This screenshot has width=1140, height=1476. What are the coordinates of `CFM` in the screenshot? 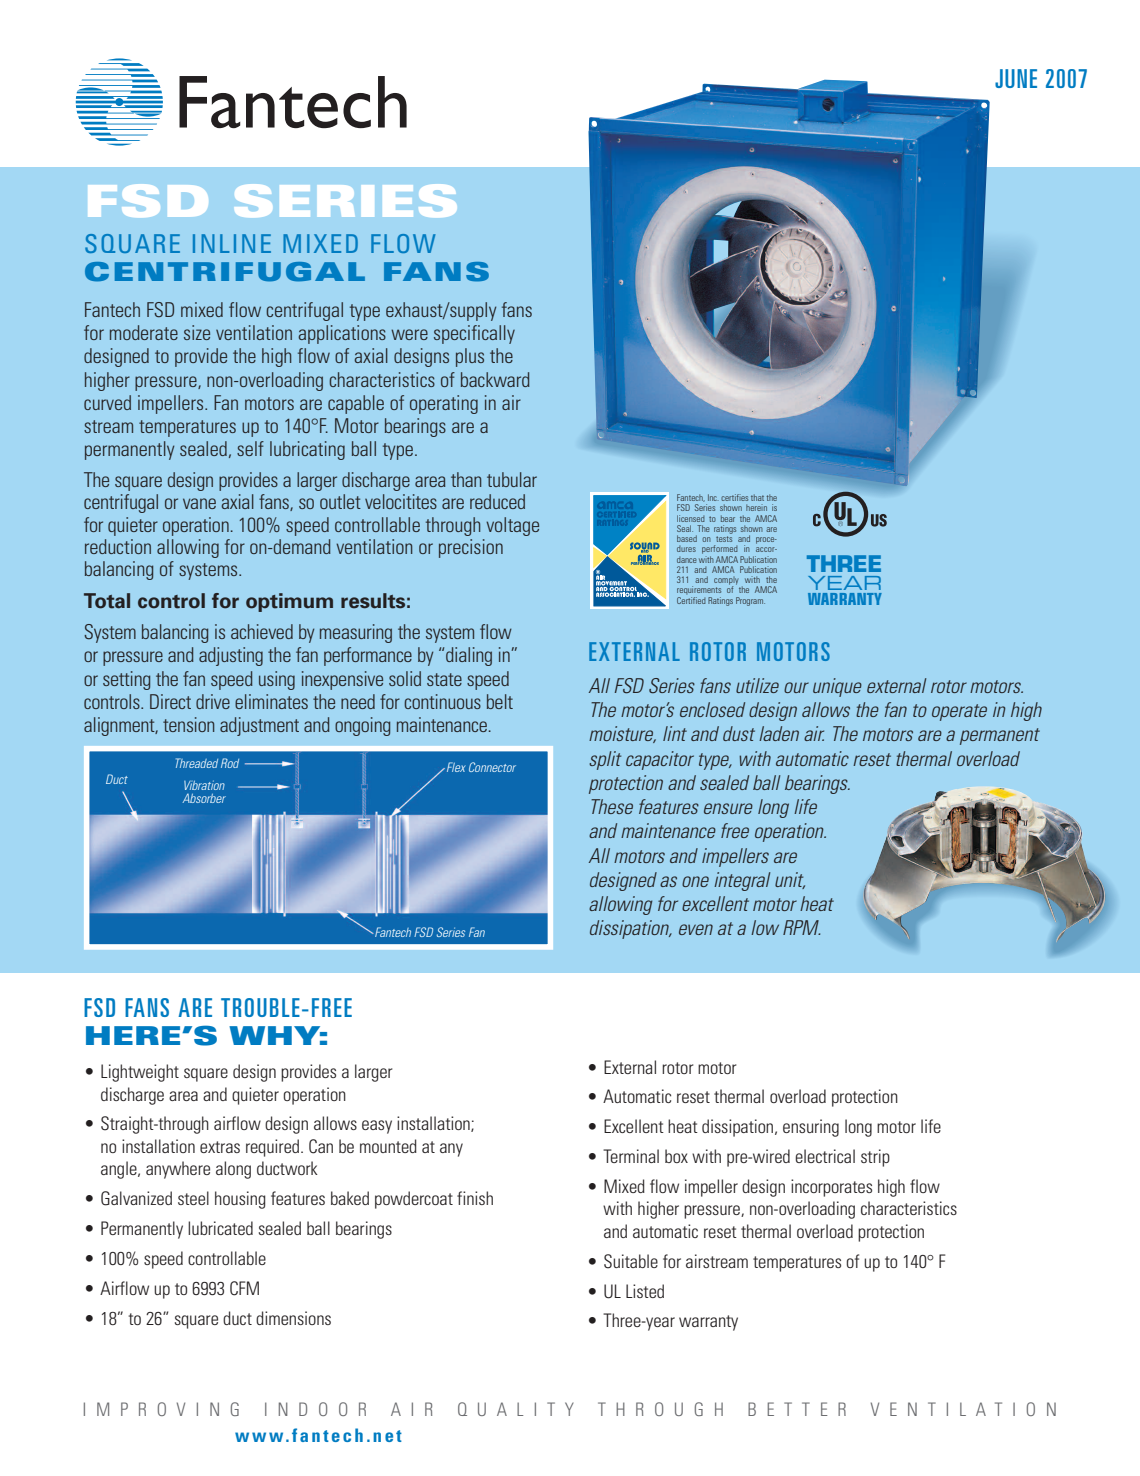 It's located at (244, 1288).
